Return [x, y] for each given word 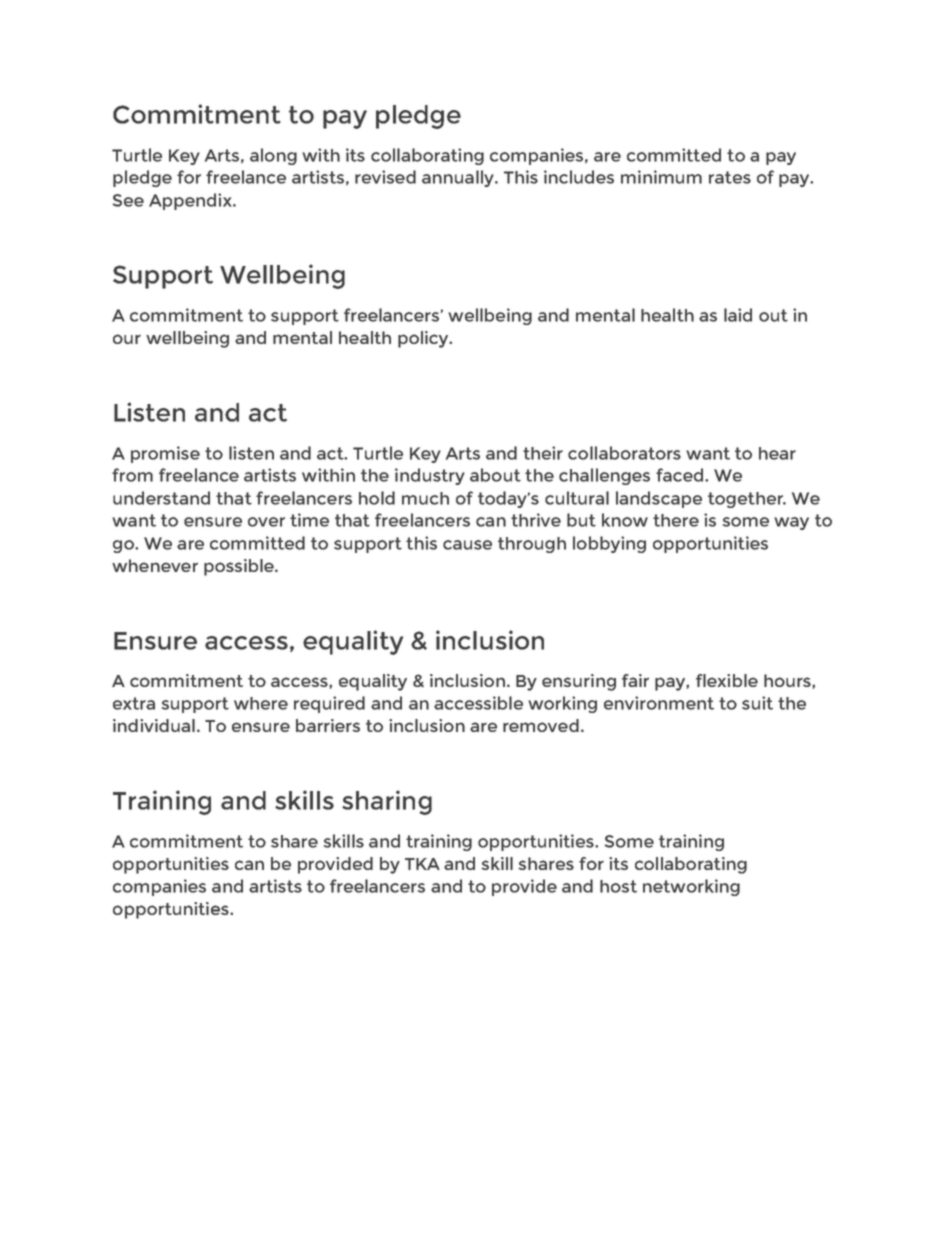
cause [467, 545]
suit [757, 703]
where [261, 703]
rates [730, 177]
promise [165, 454]
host [618, 886]
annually [459, 178]
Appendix [191, 201]
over [266, 522]
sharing [387, 802]
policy [424, 339]
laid [738, 315]
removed [541, 725]
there [676, 520]
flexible [727, 680]
